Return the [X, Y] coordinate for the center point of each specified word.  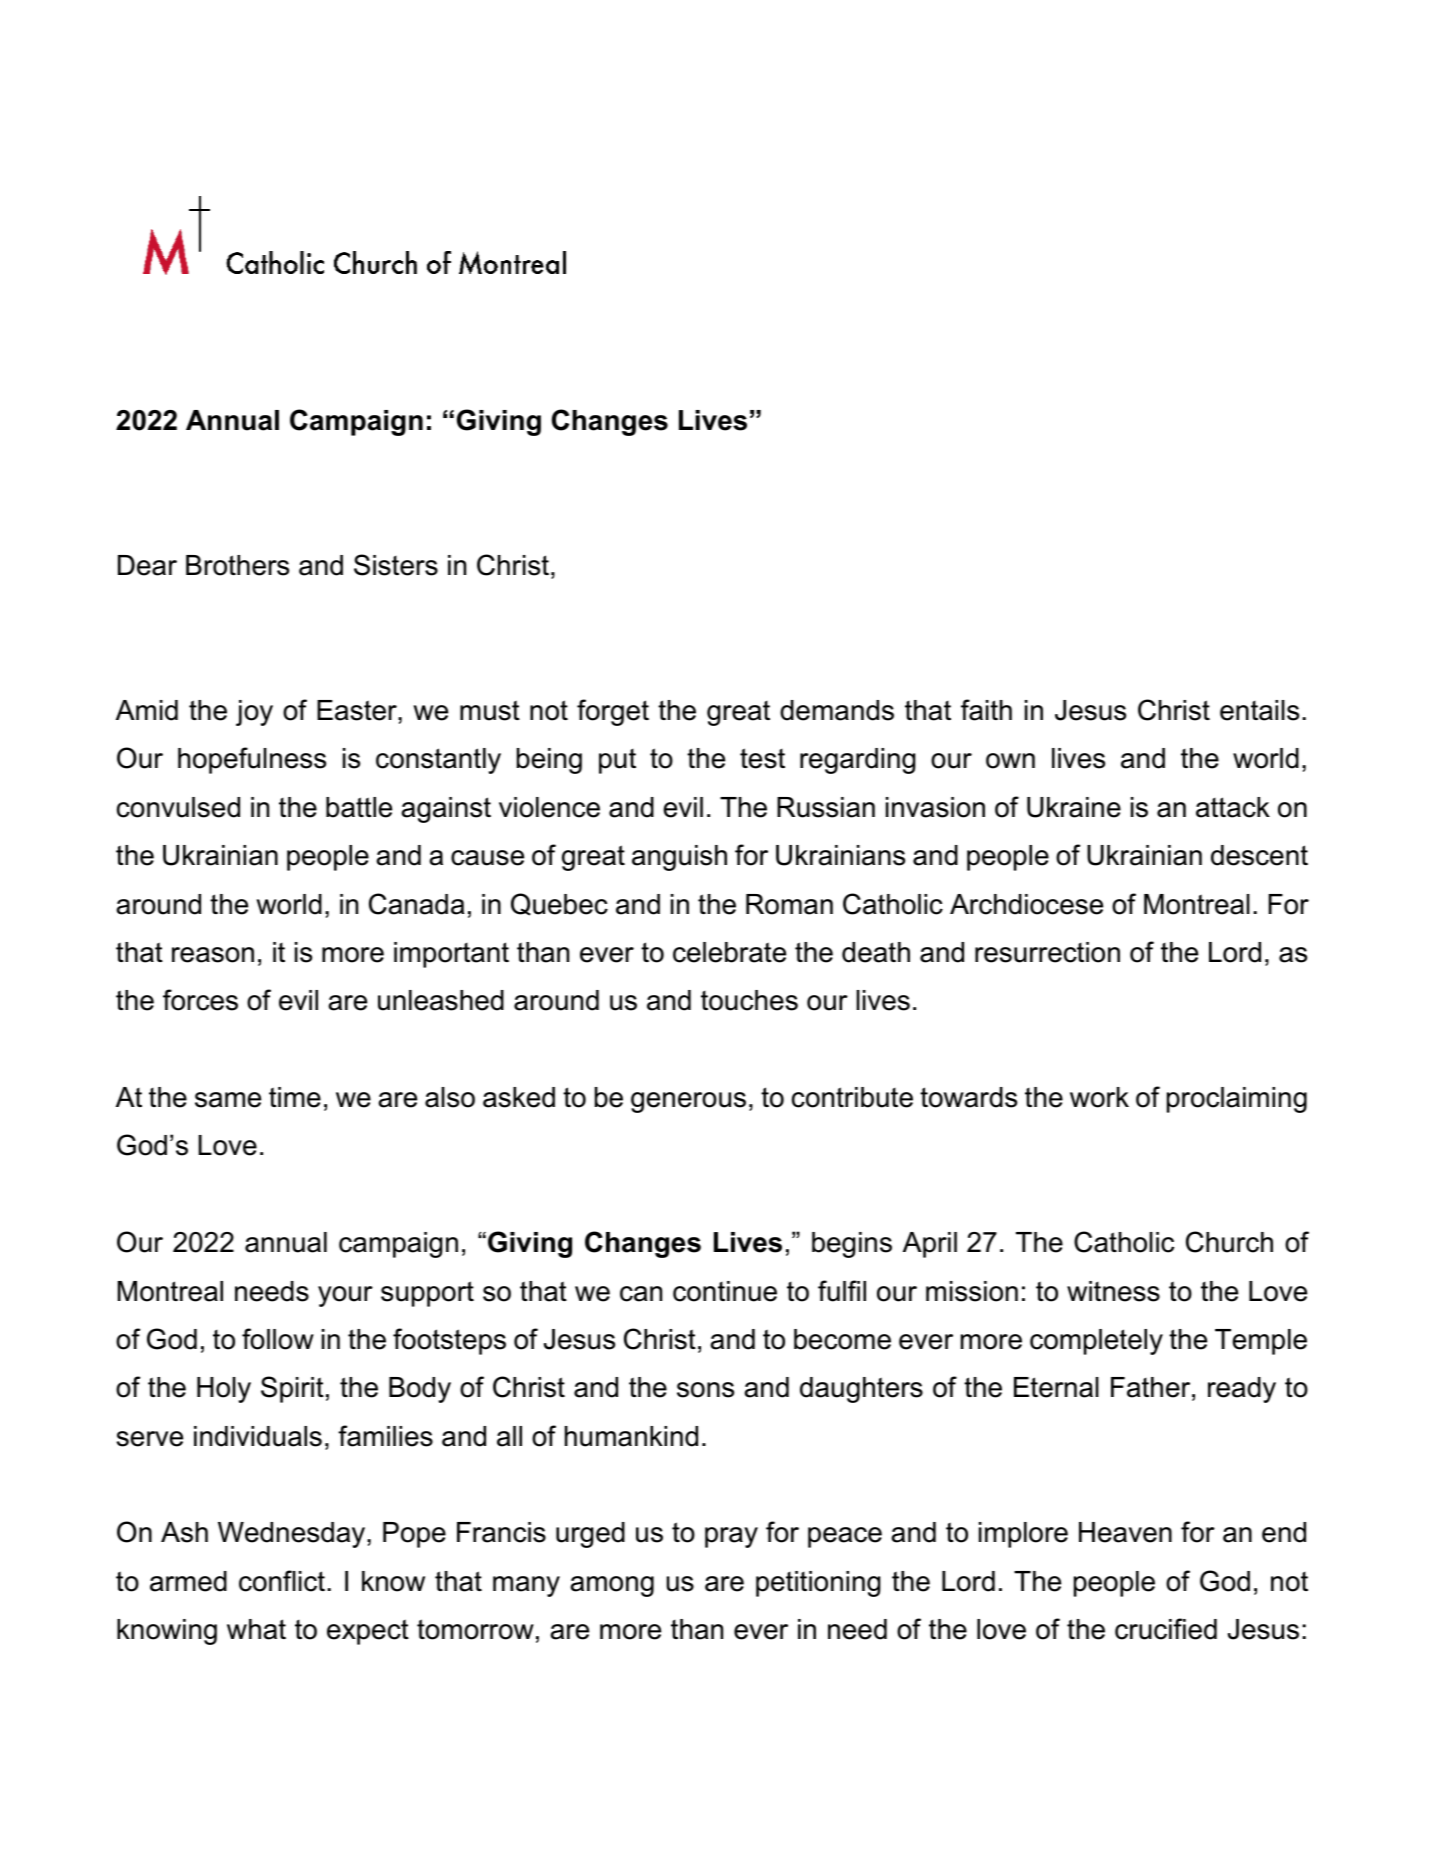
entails [1259, 710]
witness [1113, 1291]
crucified [1166, 1629]
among [612, 1586]
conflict [282, 1581]
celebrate [729, 952]
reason [213, 955]
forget [613, 712]
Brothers [237, 565]
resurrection [1047, 952]
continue [725, 1291]
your [345, 1296]
